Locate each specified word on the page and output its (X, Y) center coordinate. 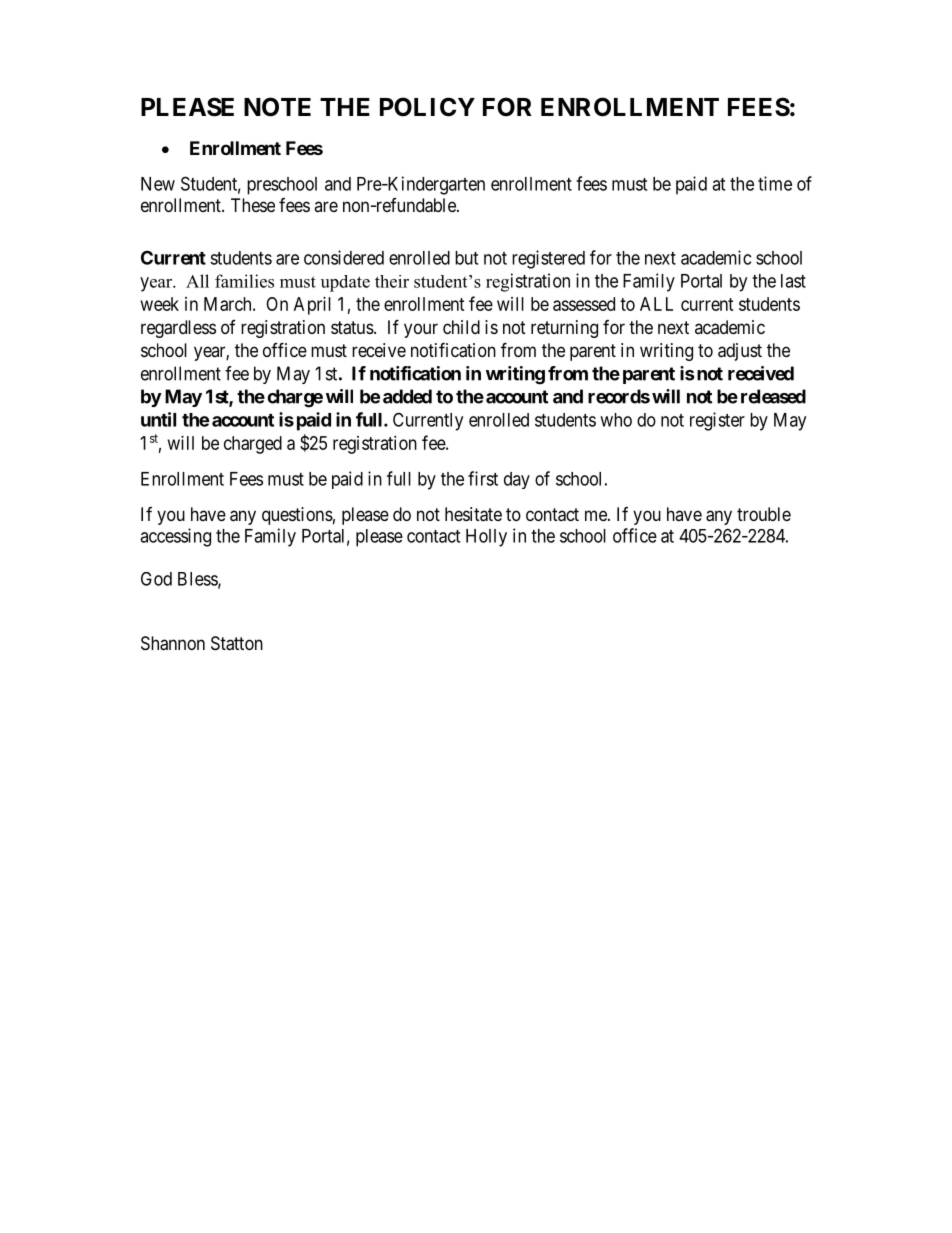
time (775, 183)
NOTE (277, 107)
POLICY (427, 107)
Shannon (173, 643)
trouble (764, 514)
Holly (486, 538)
